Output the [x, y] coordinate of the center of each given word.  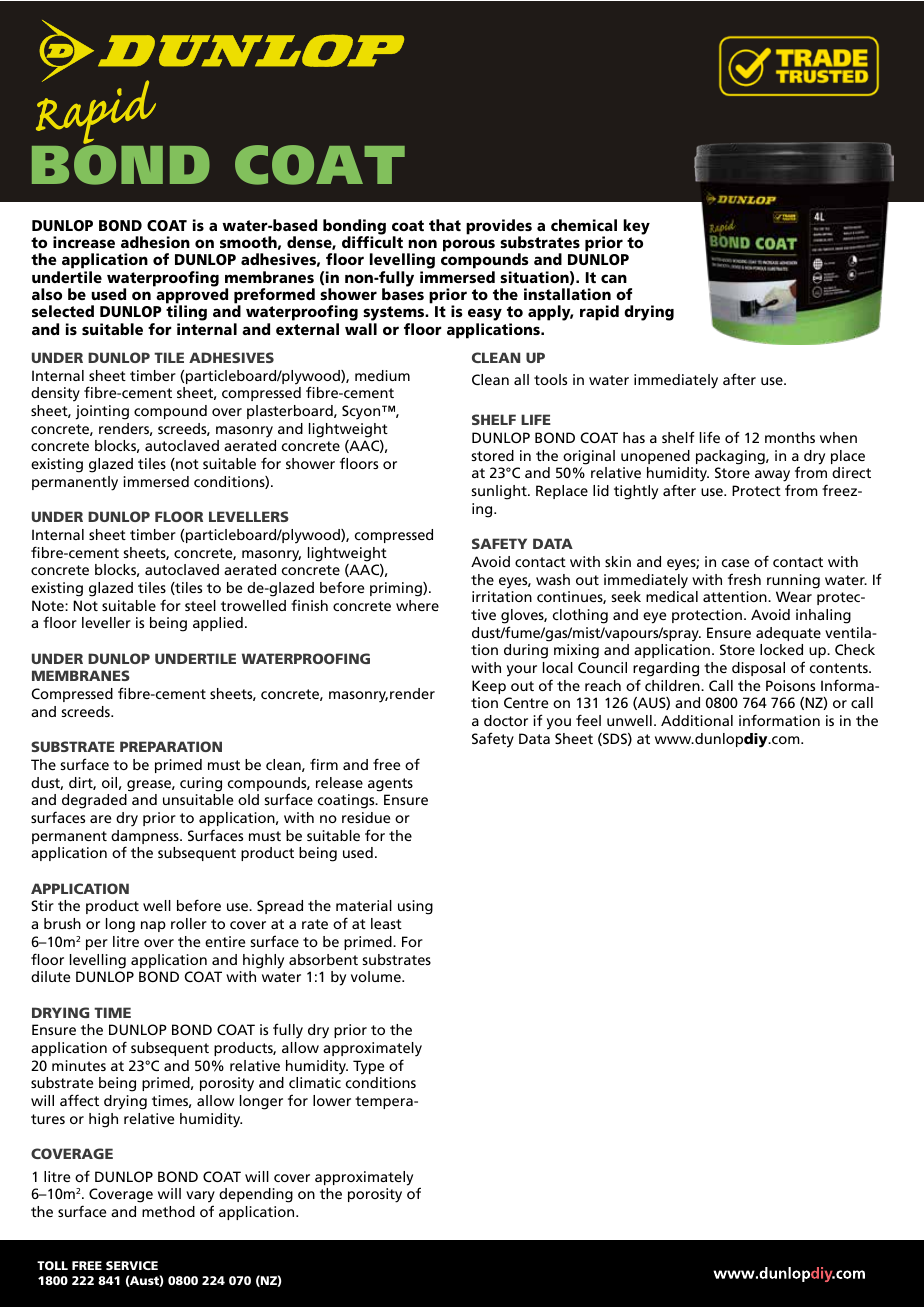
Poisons [790, 685]
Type [368, 1067]
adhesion [155, 242]
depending [256, 1195]
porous [469, 245]
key [636, 227]
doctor [506, 720]
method [168, 1211]
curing [201, 784]
